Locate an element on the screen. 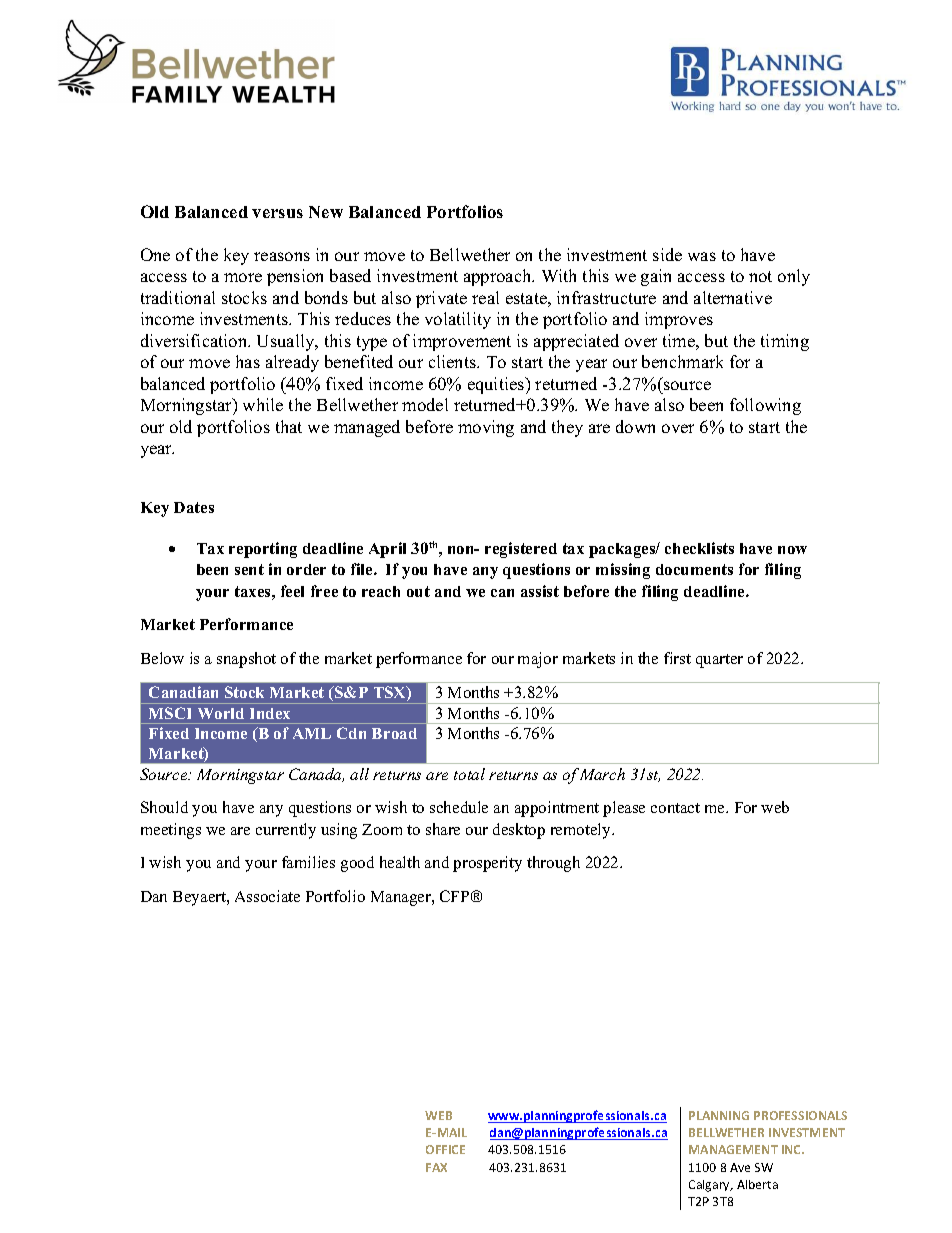  FAX is located at coordinates (436, 1167).
